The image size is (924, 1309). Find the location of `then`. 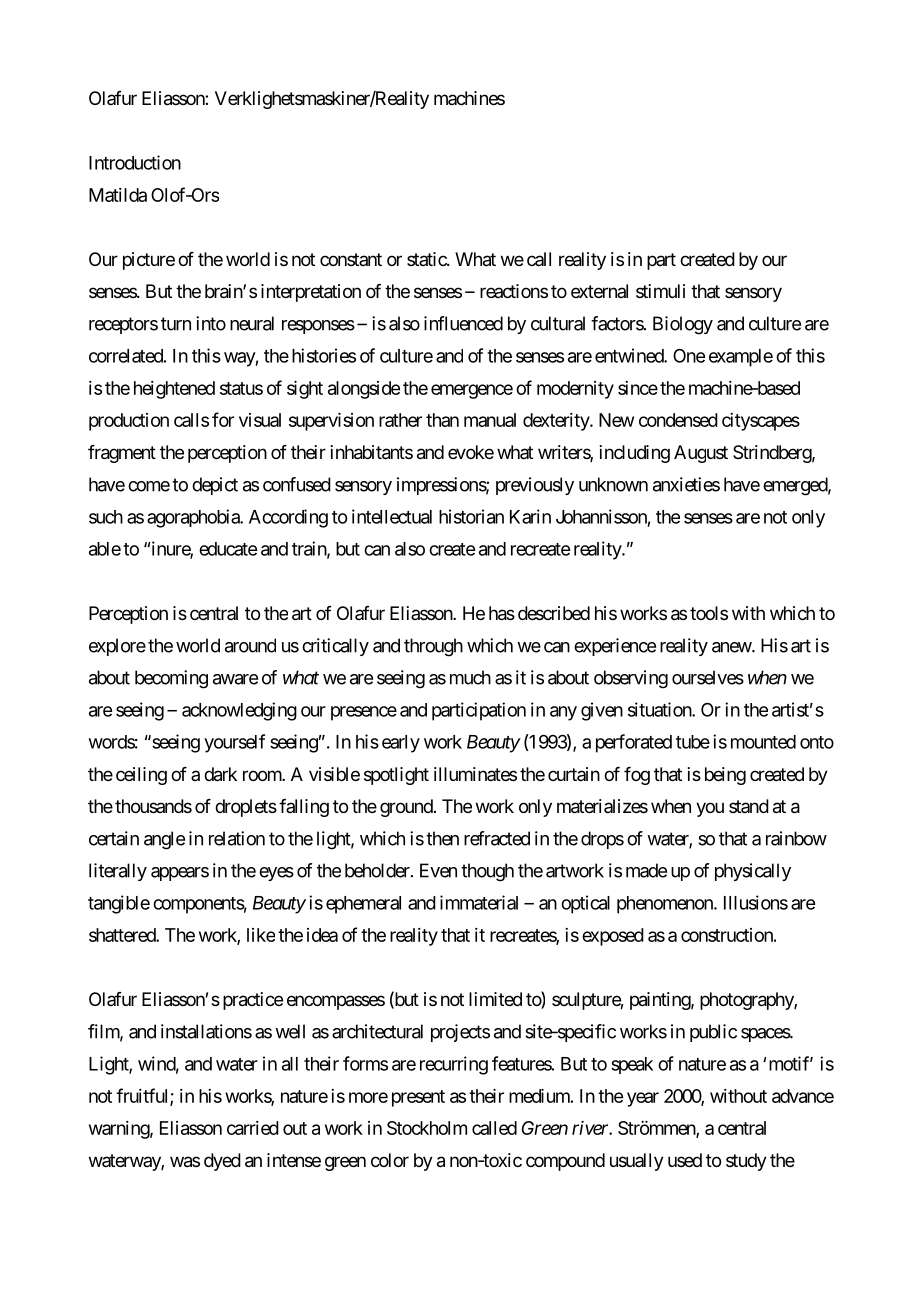

then is located at coordinates (442, 838).
